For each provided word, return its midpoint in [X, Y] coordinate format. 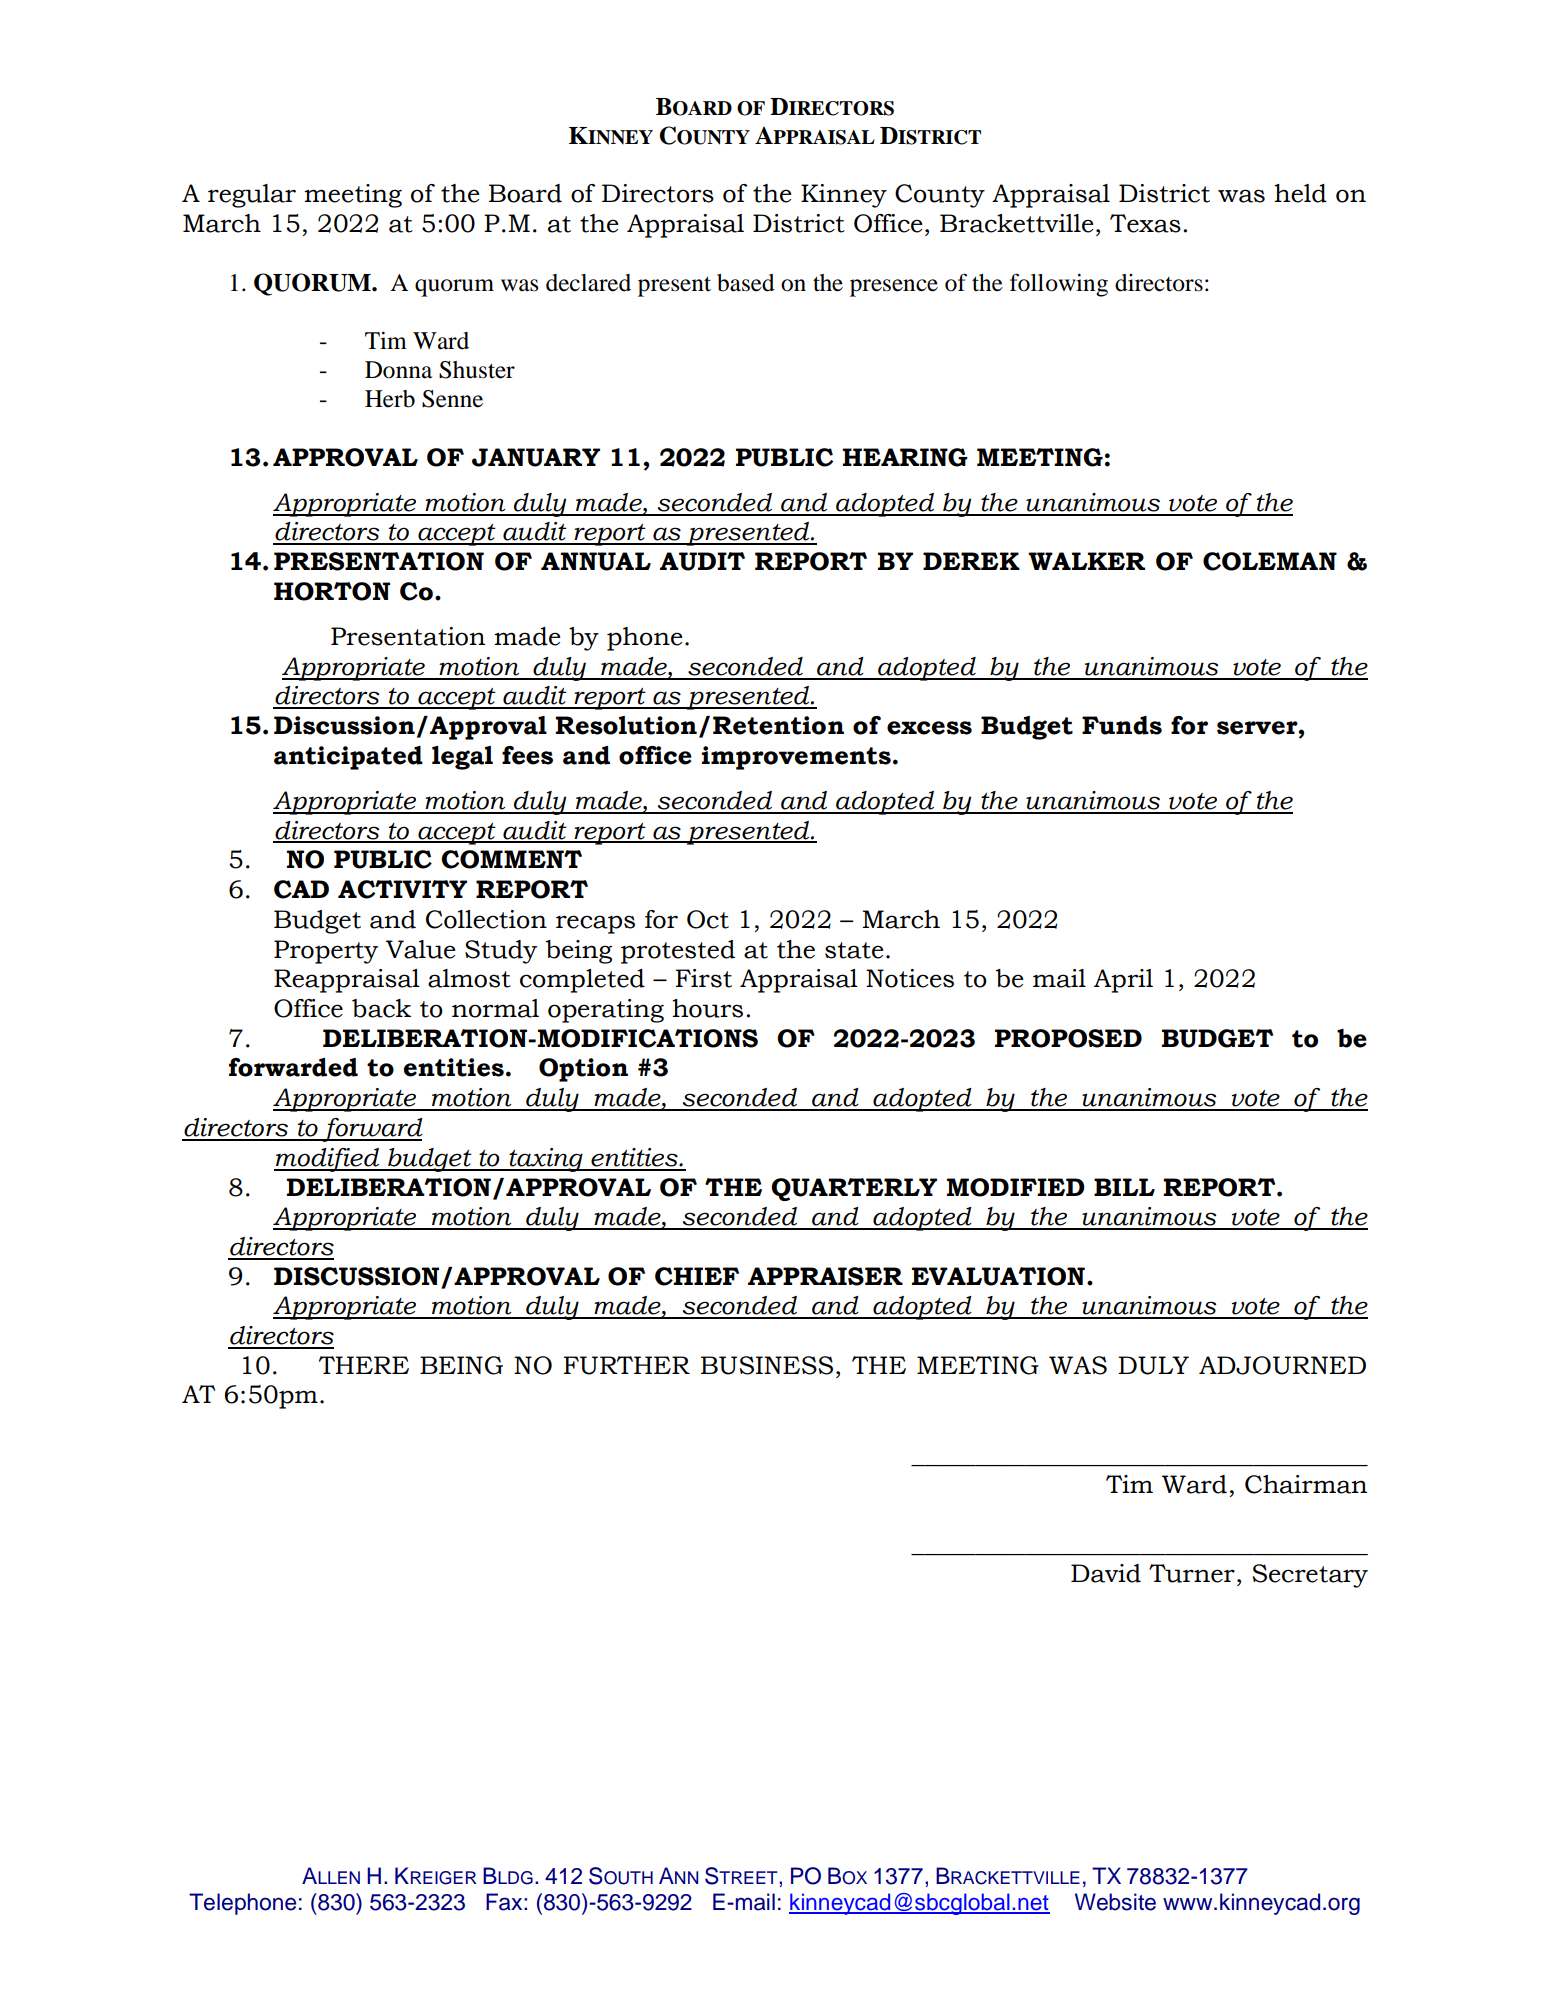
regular [252, 196]
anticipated [348, 758]
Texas [1145, 223]
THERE [364, 1365]
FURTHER [627, 1365]
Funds [1122, 725]
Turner [1192, 1573]
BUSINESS [767, 1365]
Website [1115, 1902]
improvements [796, 758]
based [746, 283]
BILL [1124, 1187]
